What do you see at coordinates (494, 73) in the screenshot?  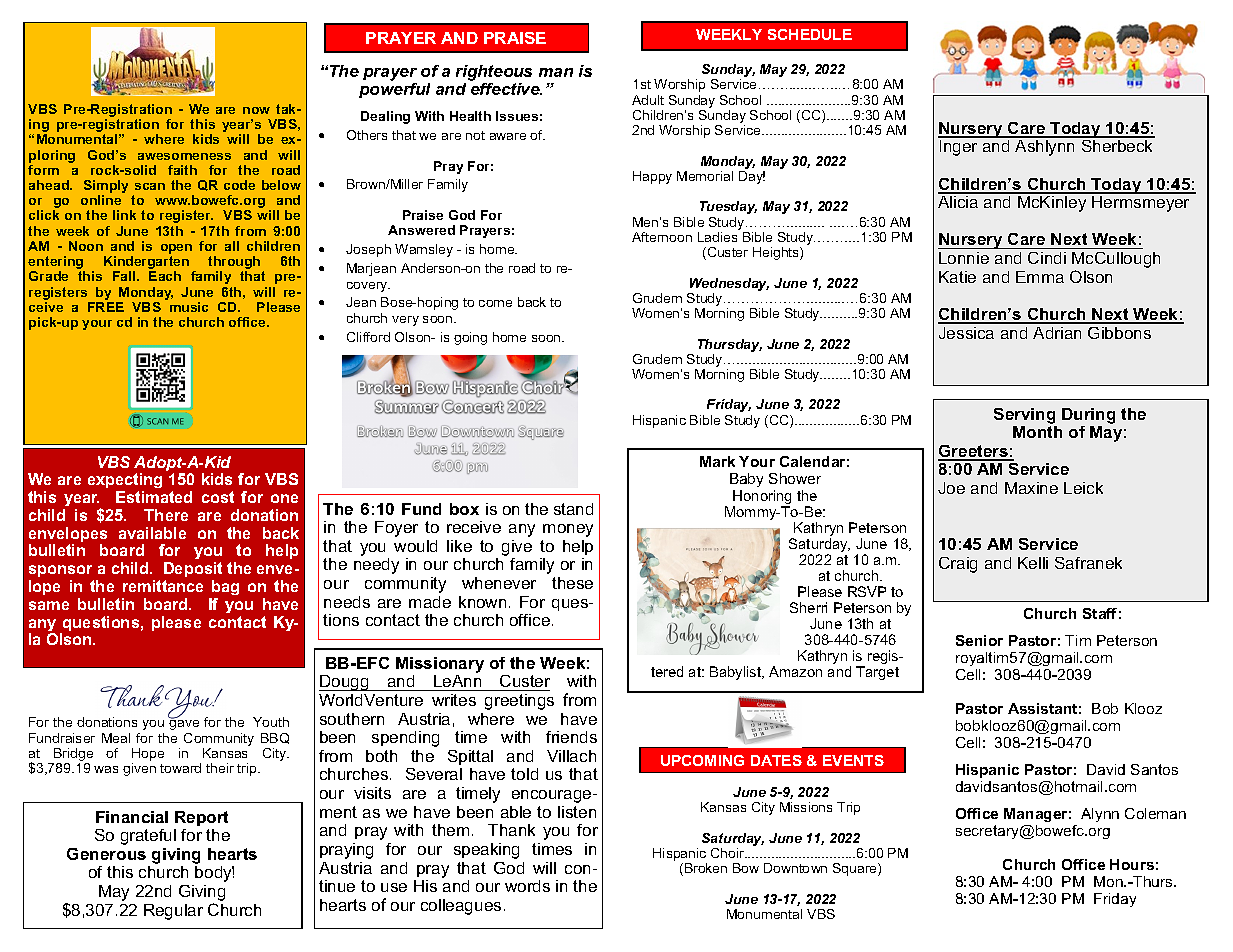 I see `righteous` at bounding box center [494, 73].
